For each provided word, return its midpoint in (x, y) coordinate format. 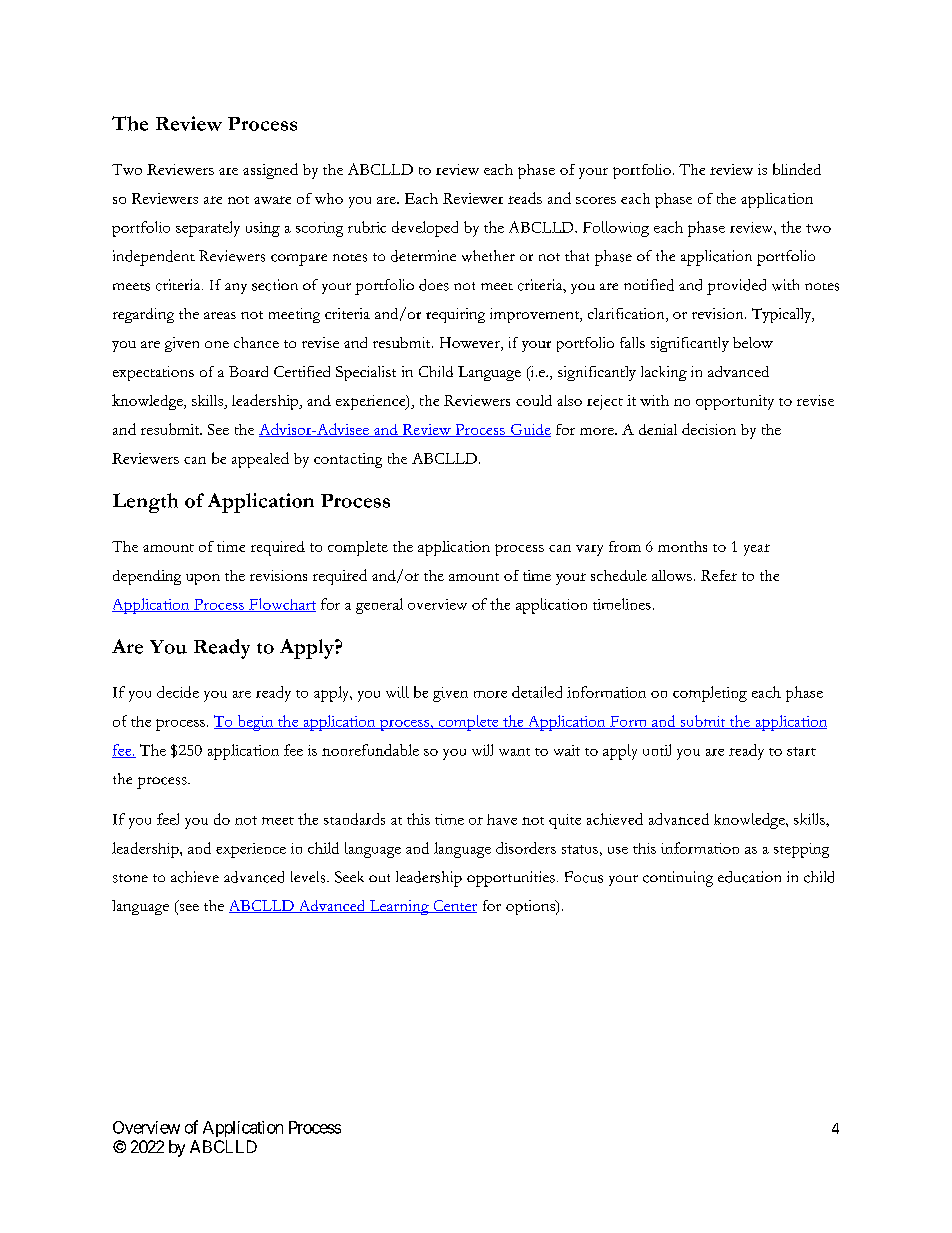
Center (454, 906)
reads (525, 198)
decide (178, 692)
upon (203, 579)
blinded (797, 169)
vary (589, 550)
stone (130, 878)
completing (710, 694)
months (682, 546)
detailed (537, 692)
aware (272, 200)
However (471, 344)
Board (248, 371)
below (753, 342)
